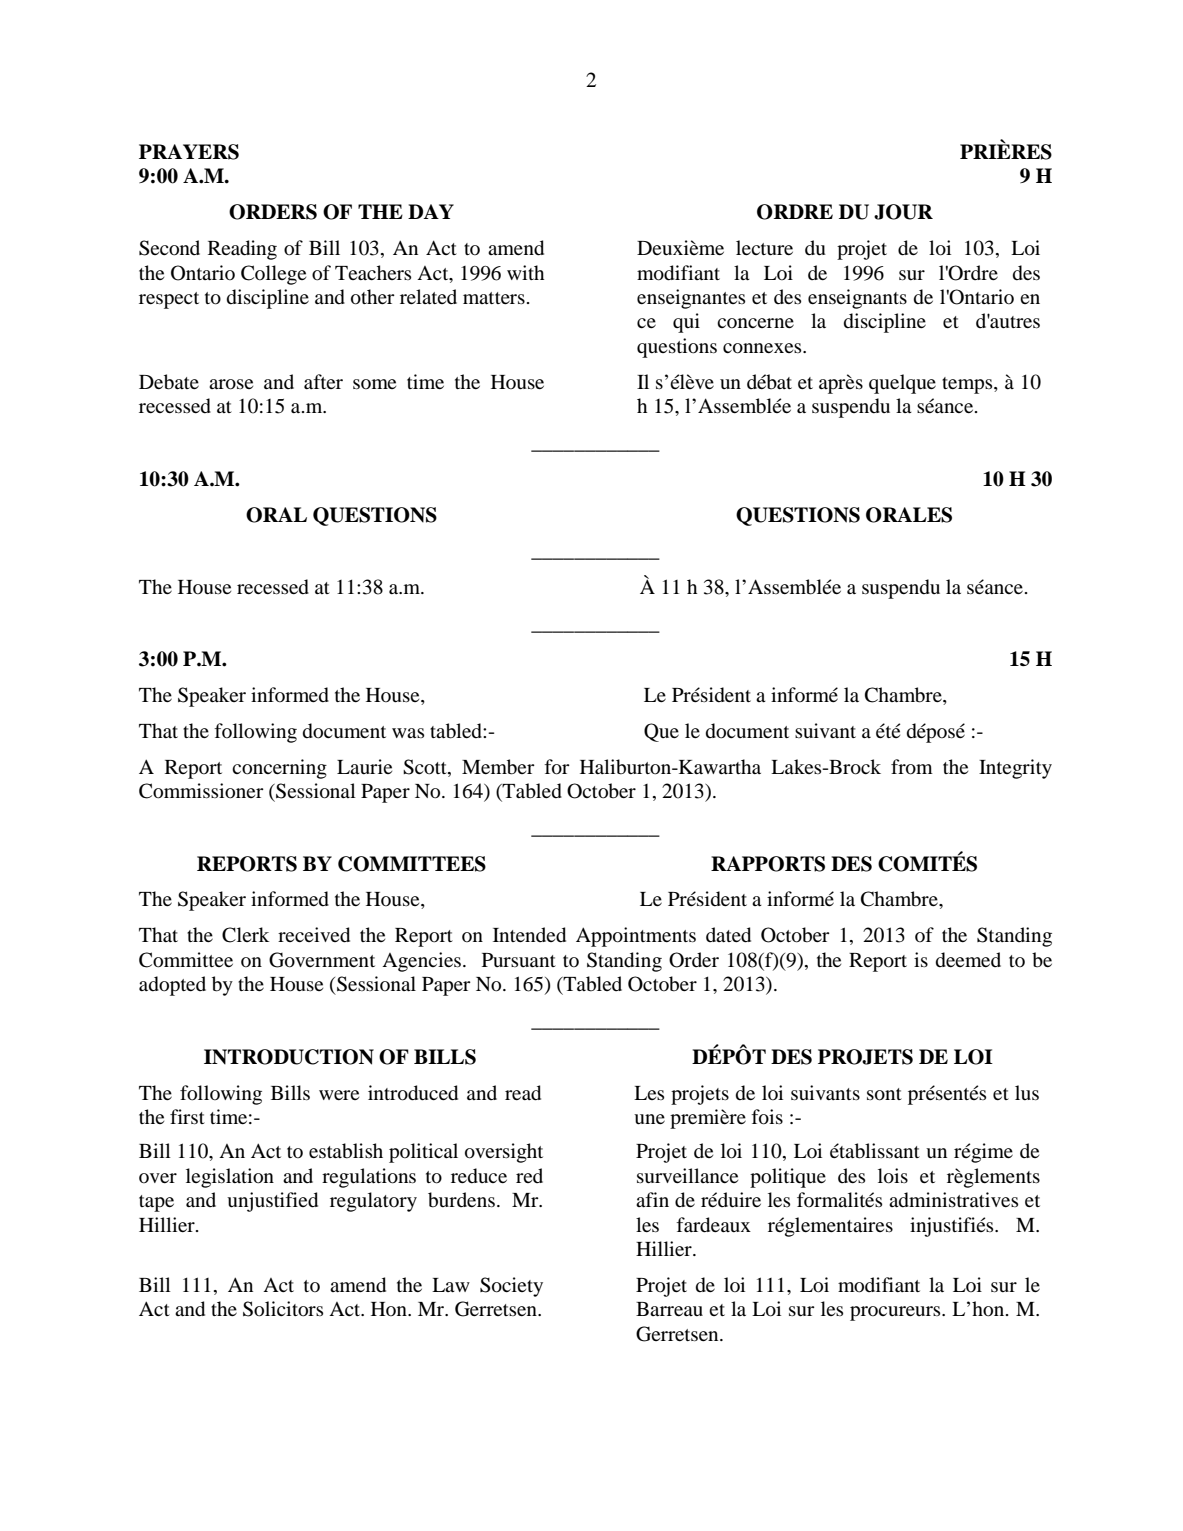 Image resolution: width=1183 pixels, height=1531 pixels. What do you see at coordinates (245, 935) in the document?
I see `Clerk` at bounding box center [245, 935].
